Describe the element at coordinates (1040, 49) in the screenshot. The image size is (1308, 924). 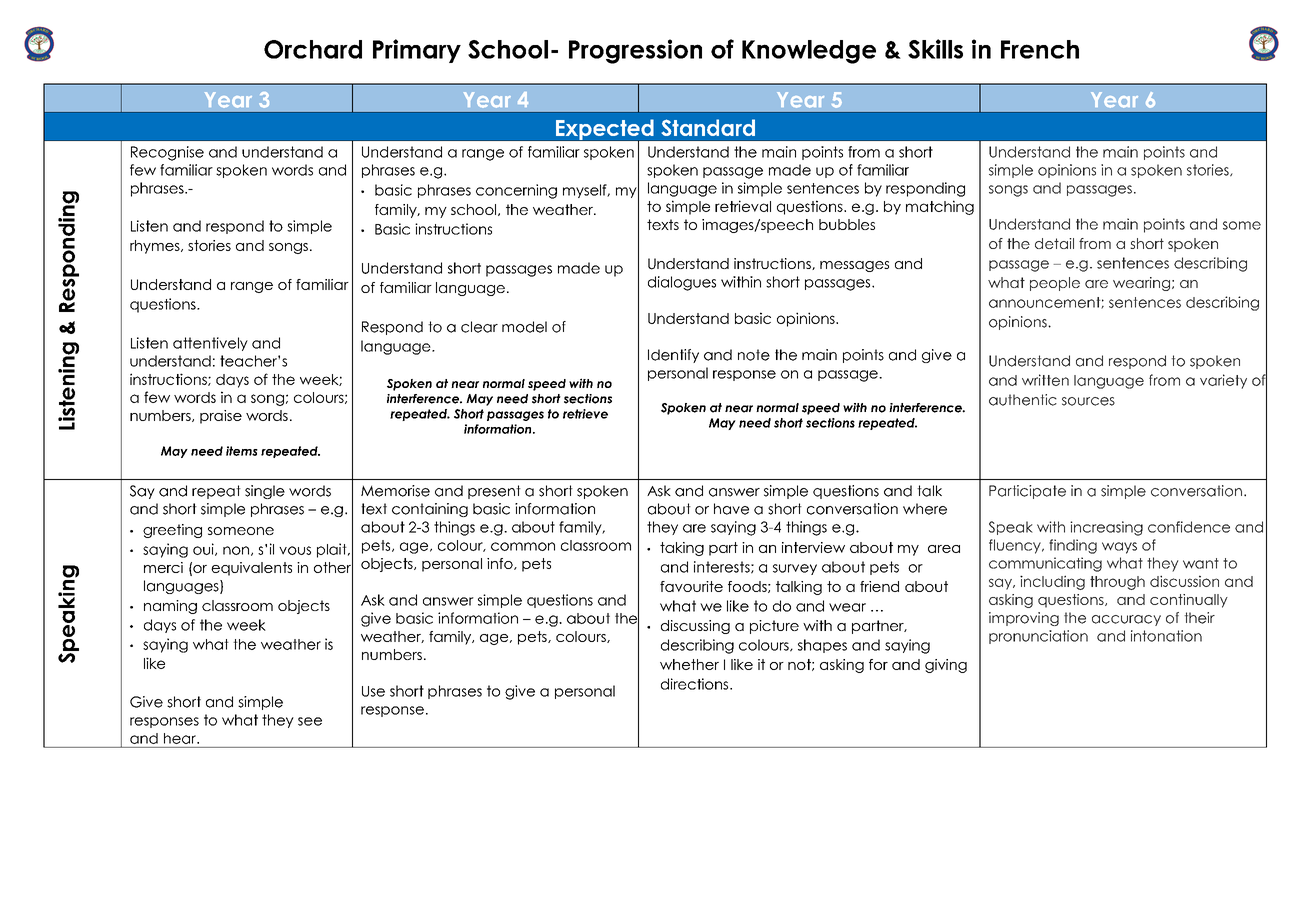
I see `French` at that location.
